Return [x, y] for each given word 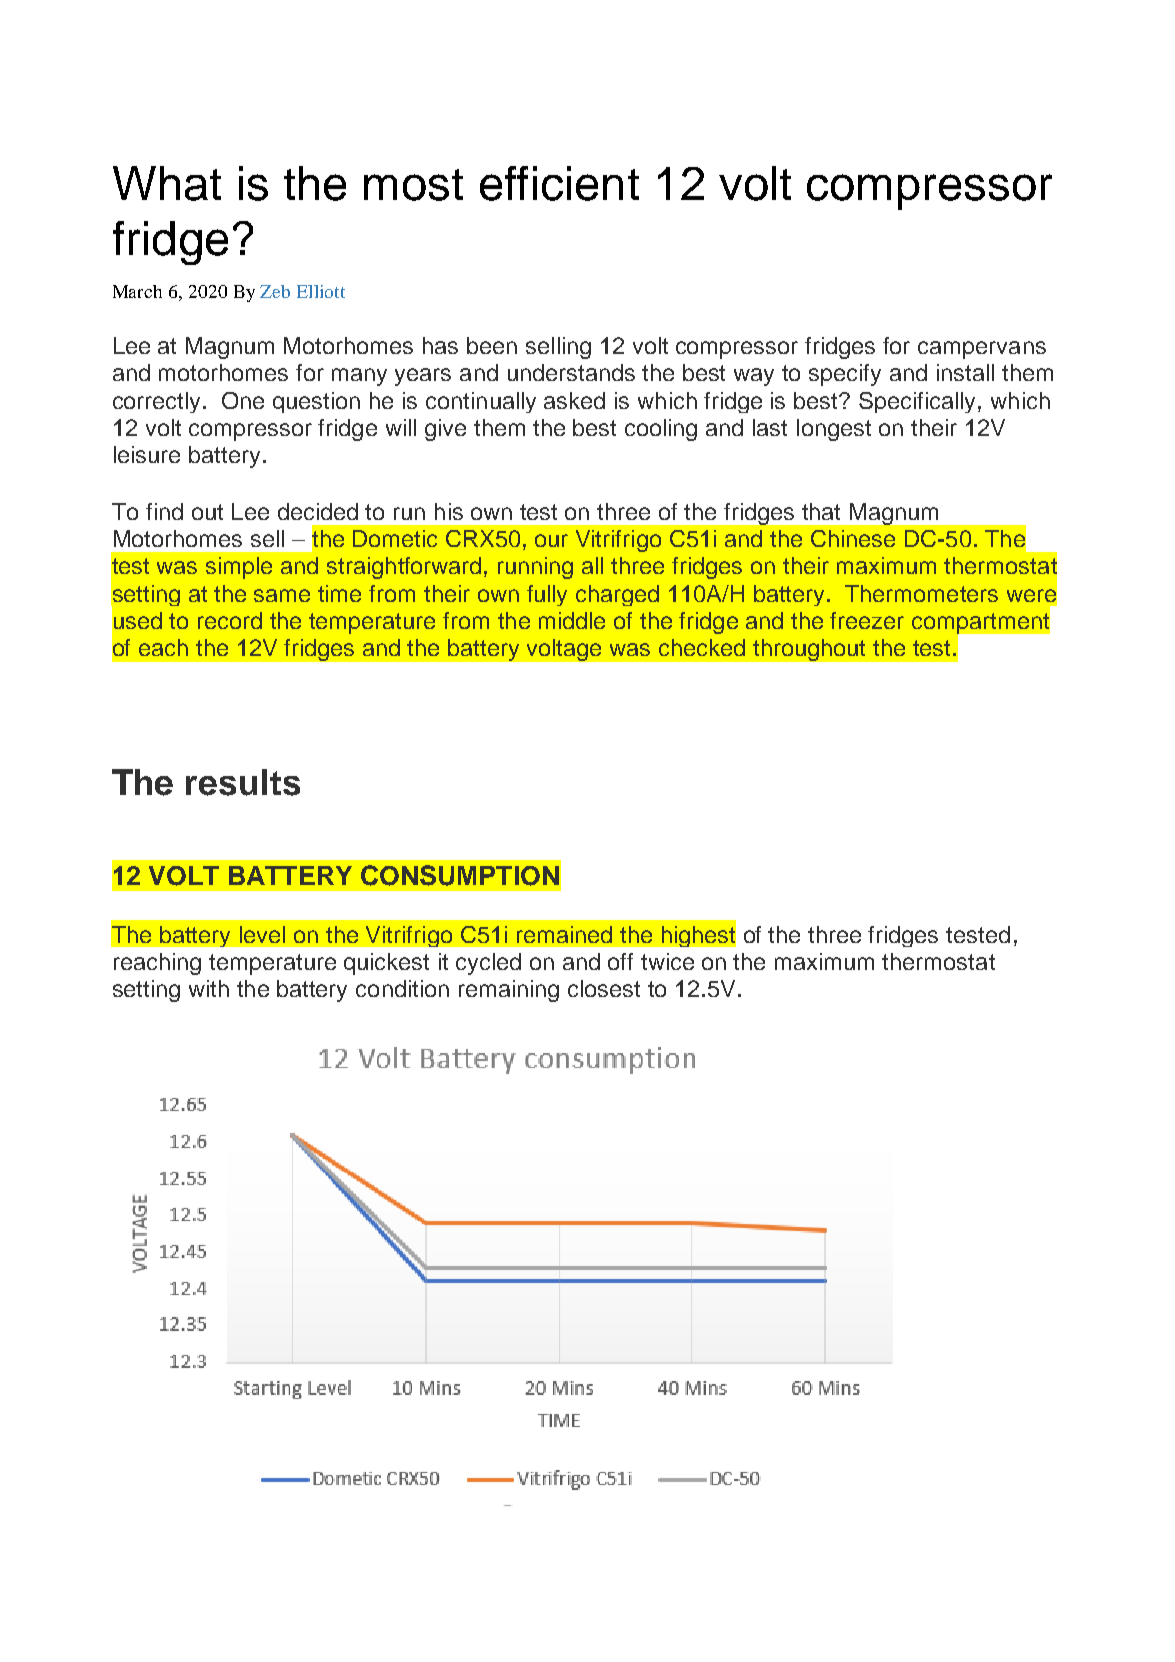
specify [845, 375]
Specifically [919, 402]
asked [574, 400]
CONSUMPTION [460, 875]
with [209, 988]
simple [239, 568]
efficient [559, 183]
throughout [809, 650]
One [243, 400]
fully [547, 595]
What [167, 183]
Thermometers [921, 593]
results [243, 782]
